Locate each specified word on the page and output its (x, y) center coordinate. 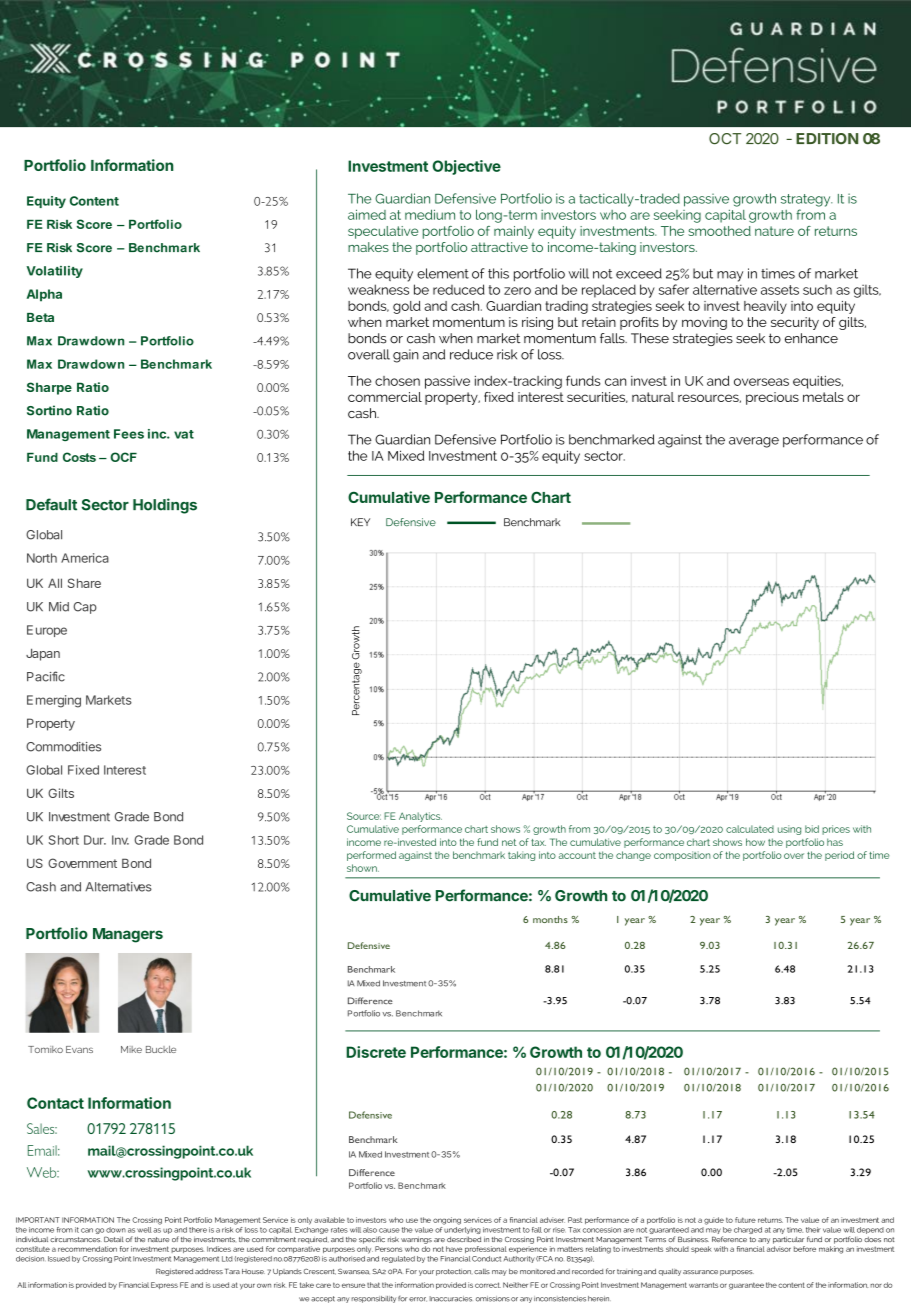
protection (454, 1272)
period (839, 856)
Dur (95, 840)
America (85, 558)
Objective (467, 167)
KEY (360, 522)
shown (363, 868)
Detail (114, 1239)
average (754, 442)
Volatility (54, 272)
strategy (806, 200)
